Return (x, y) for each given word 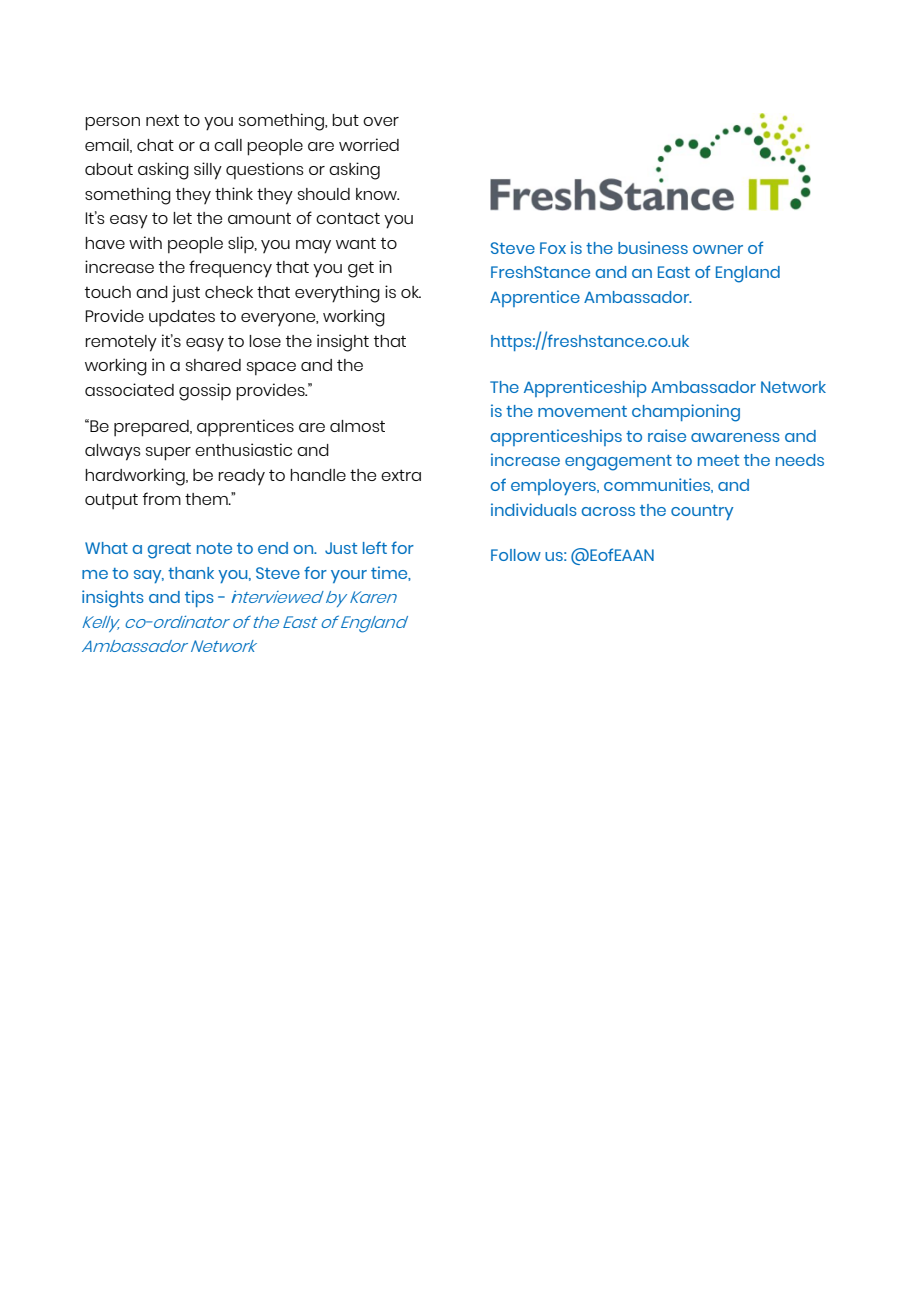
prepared (152, 428)
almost (357, 426)
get (361, 269)
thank (191, 573)
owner (718, 249)
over (381, 121)
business (653, 247)
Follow (516, 555)
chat (155, 145)
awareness (735, 437)
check (229, 292)
